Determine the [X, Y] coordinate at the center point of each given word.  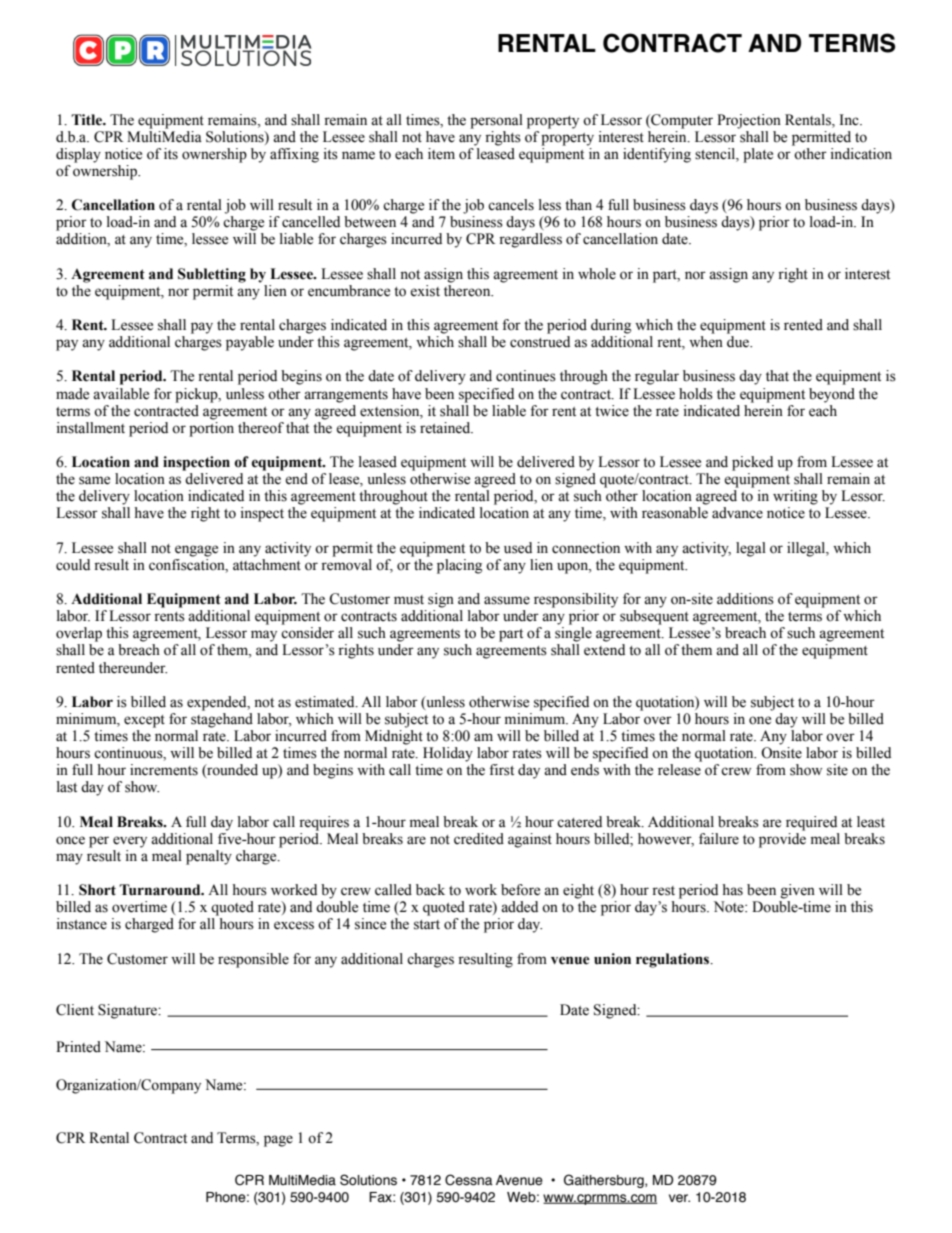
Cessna [469, 1180]
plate [758, 155]
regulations [674, 960]
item [441, 154]
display [78, 155]
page [278, 1141]
